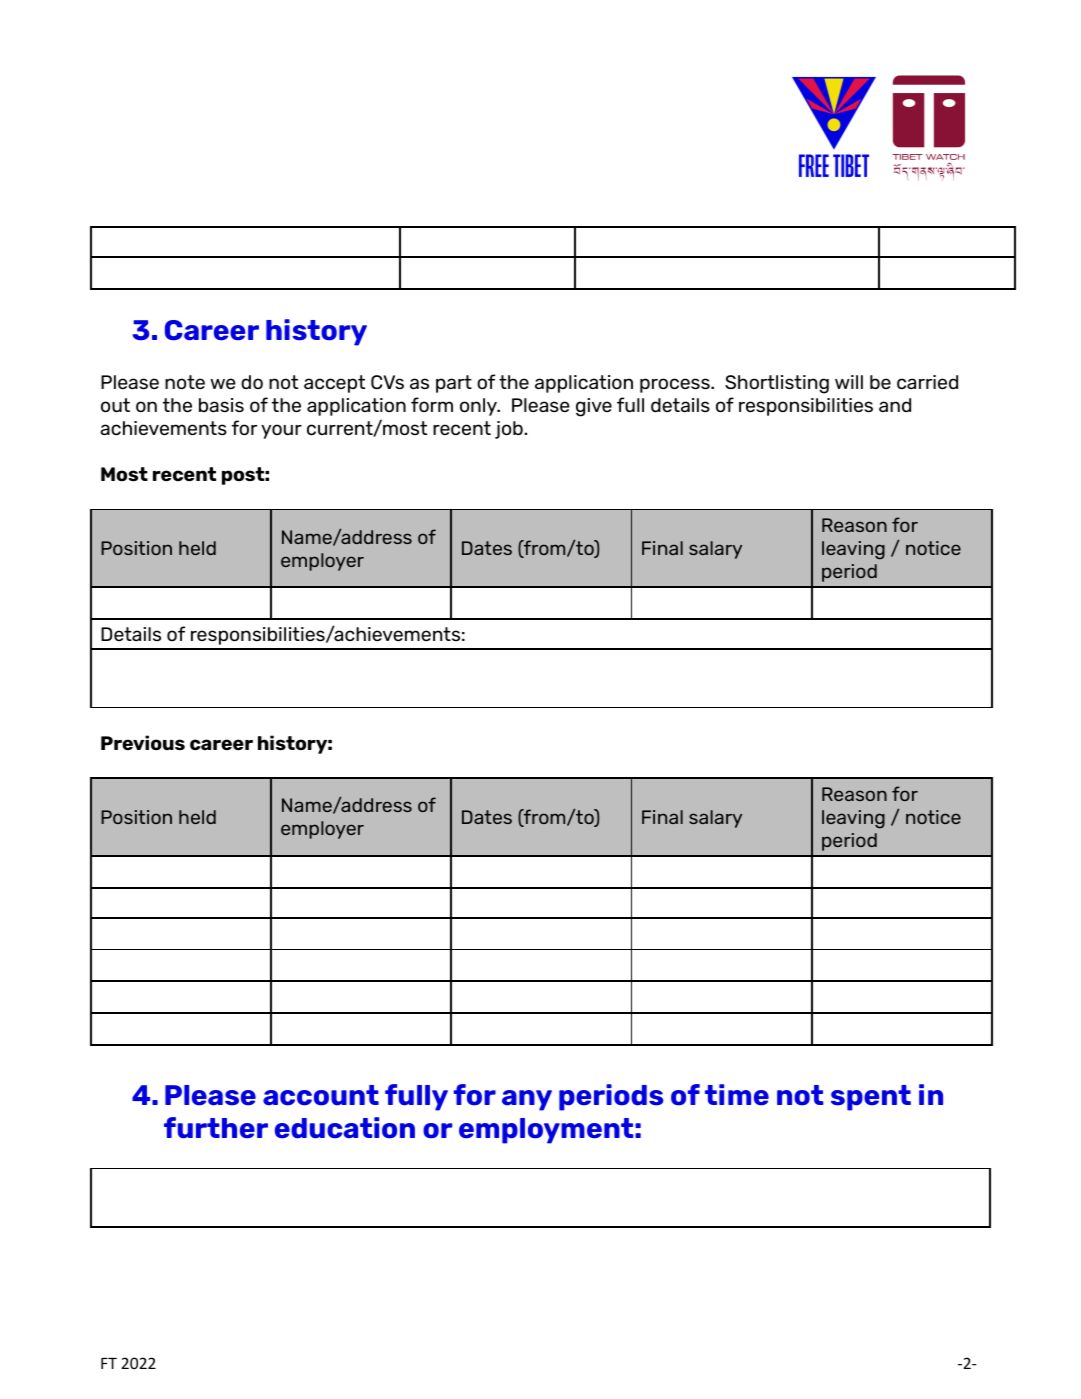  What do you see at coordinates (321, 1095) in the screenshot?
I see `account` at bounding box center [321, 1095].
